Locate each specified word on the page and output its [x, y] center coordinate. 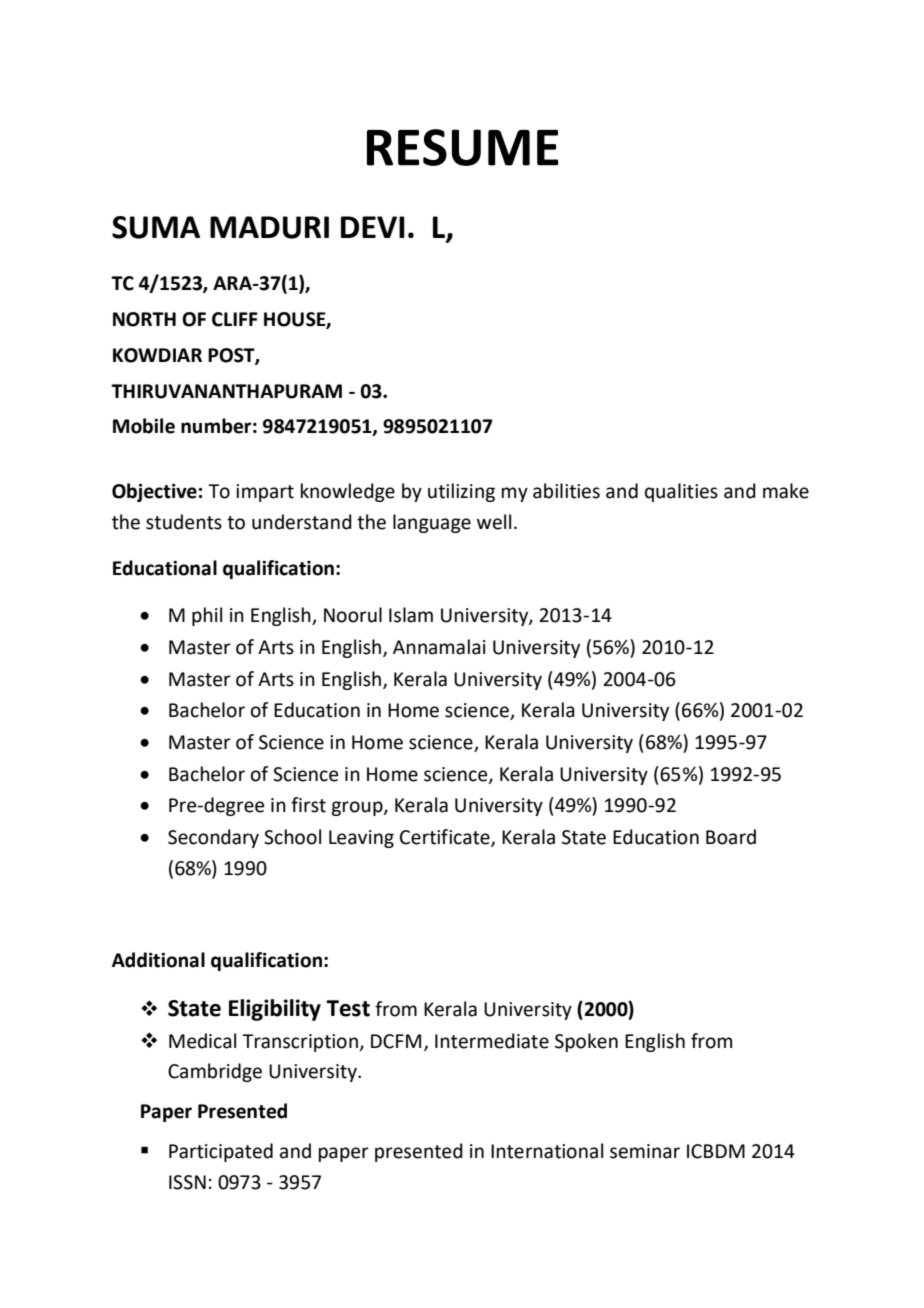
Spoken [586, 1042]
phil [207, 616]
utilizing [461, 492]
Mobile [144, 426]
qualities [681, 492]
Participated [221, 1152]
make [786, 491]
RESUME [462, 147]
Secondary [213, 838]
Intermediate [492, 1041]
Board [731, 837]
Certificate [446, 838]
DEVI [373, 227]
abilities [566, 491]
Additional [158, 960]
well [494, 522]
